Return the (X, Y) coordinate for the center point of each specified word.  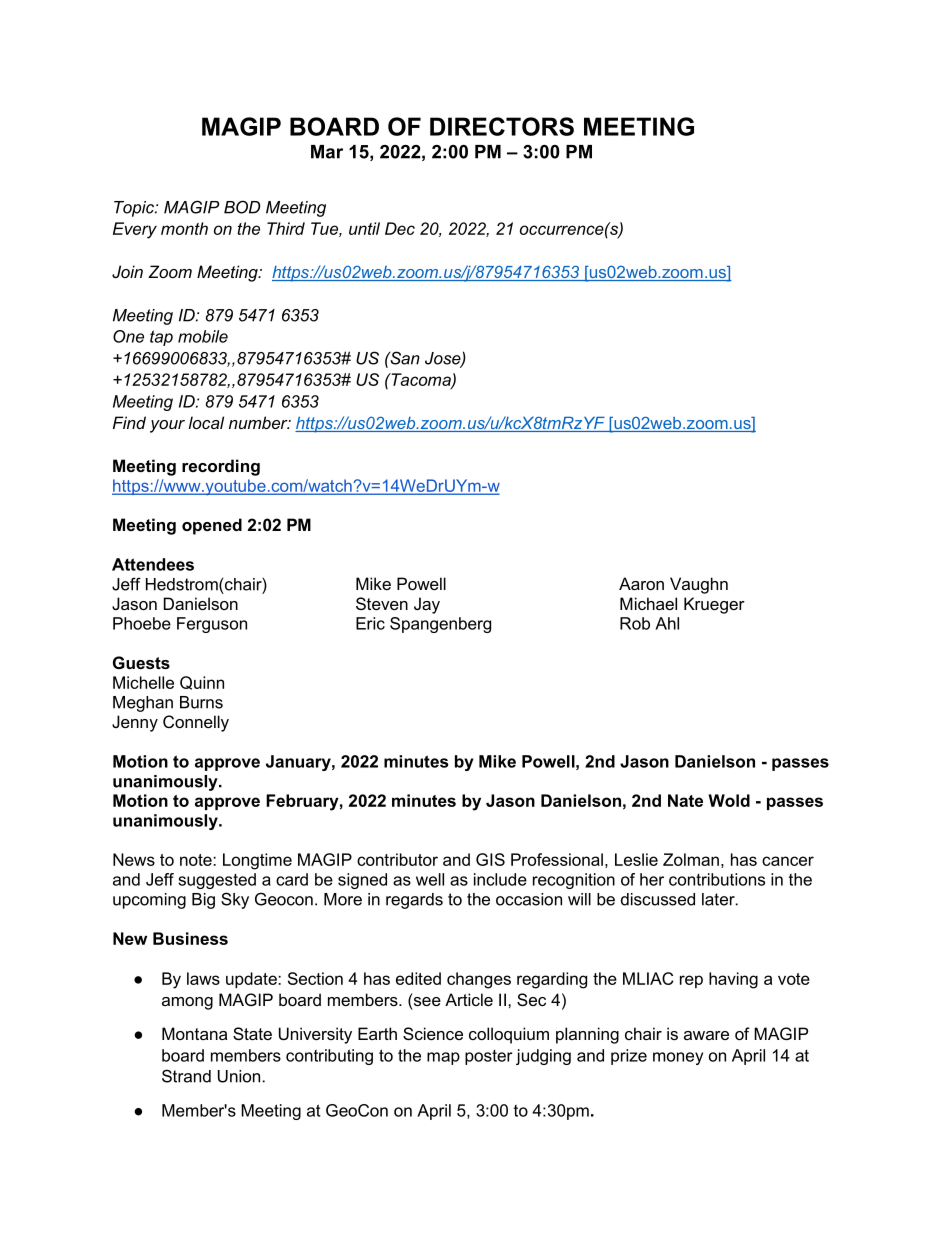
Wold (729, 800)
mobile (203, 336)
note (197, 860)
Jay (427, 605)
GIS (490, 859)
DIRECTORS (502, 126)
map (443, 1058)
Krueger (714, 605)
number (259, 422)
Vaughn (699, 585)
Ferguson (212, 625)
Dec (400, 228)
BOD (242, 207)
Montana (194, 1033)
